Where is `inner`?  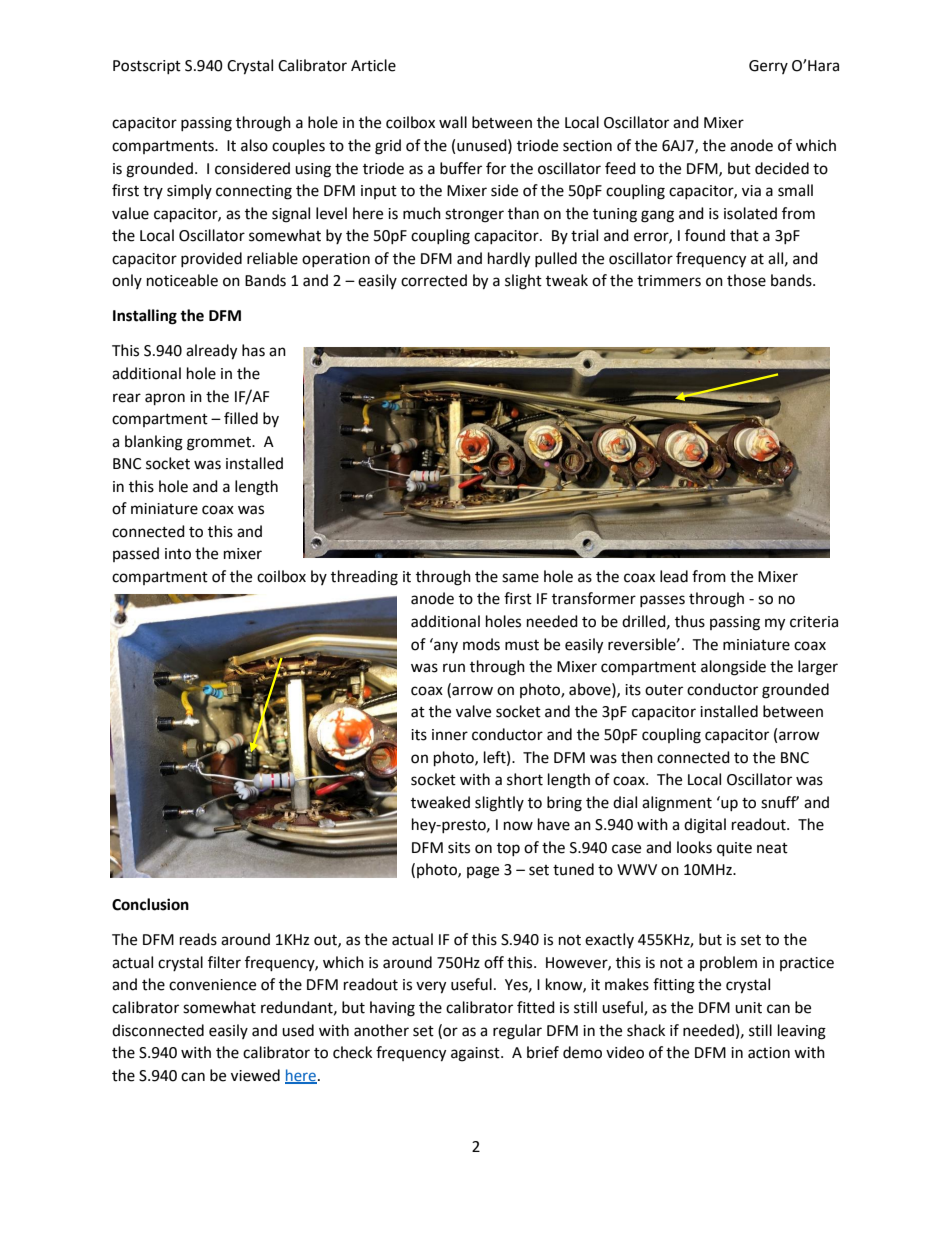
inner is located at coordinates (450, 735).
